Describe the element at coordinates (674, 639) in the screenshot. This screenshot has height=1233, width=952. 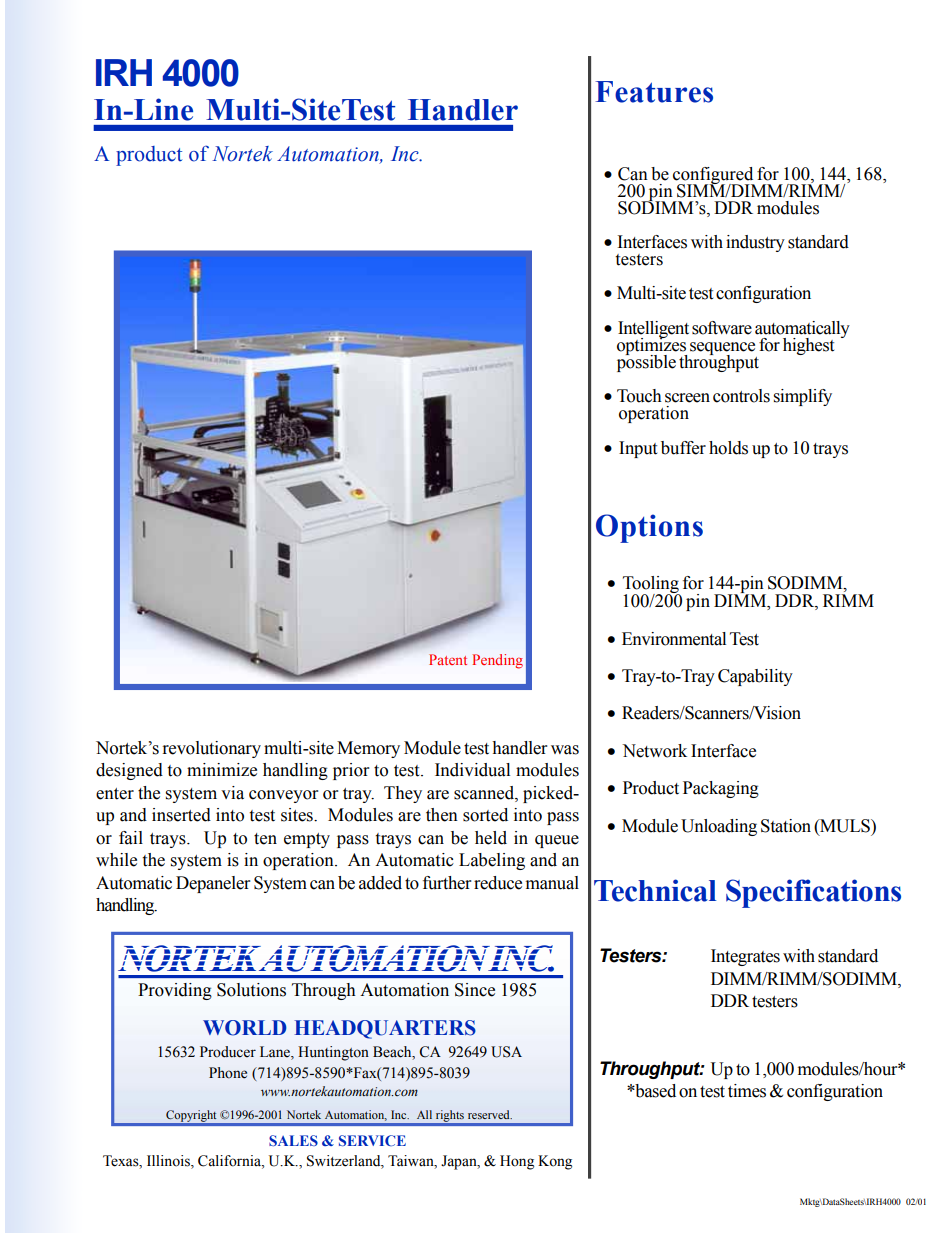
I see `Environmental` at that location.
